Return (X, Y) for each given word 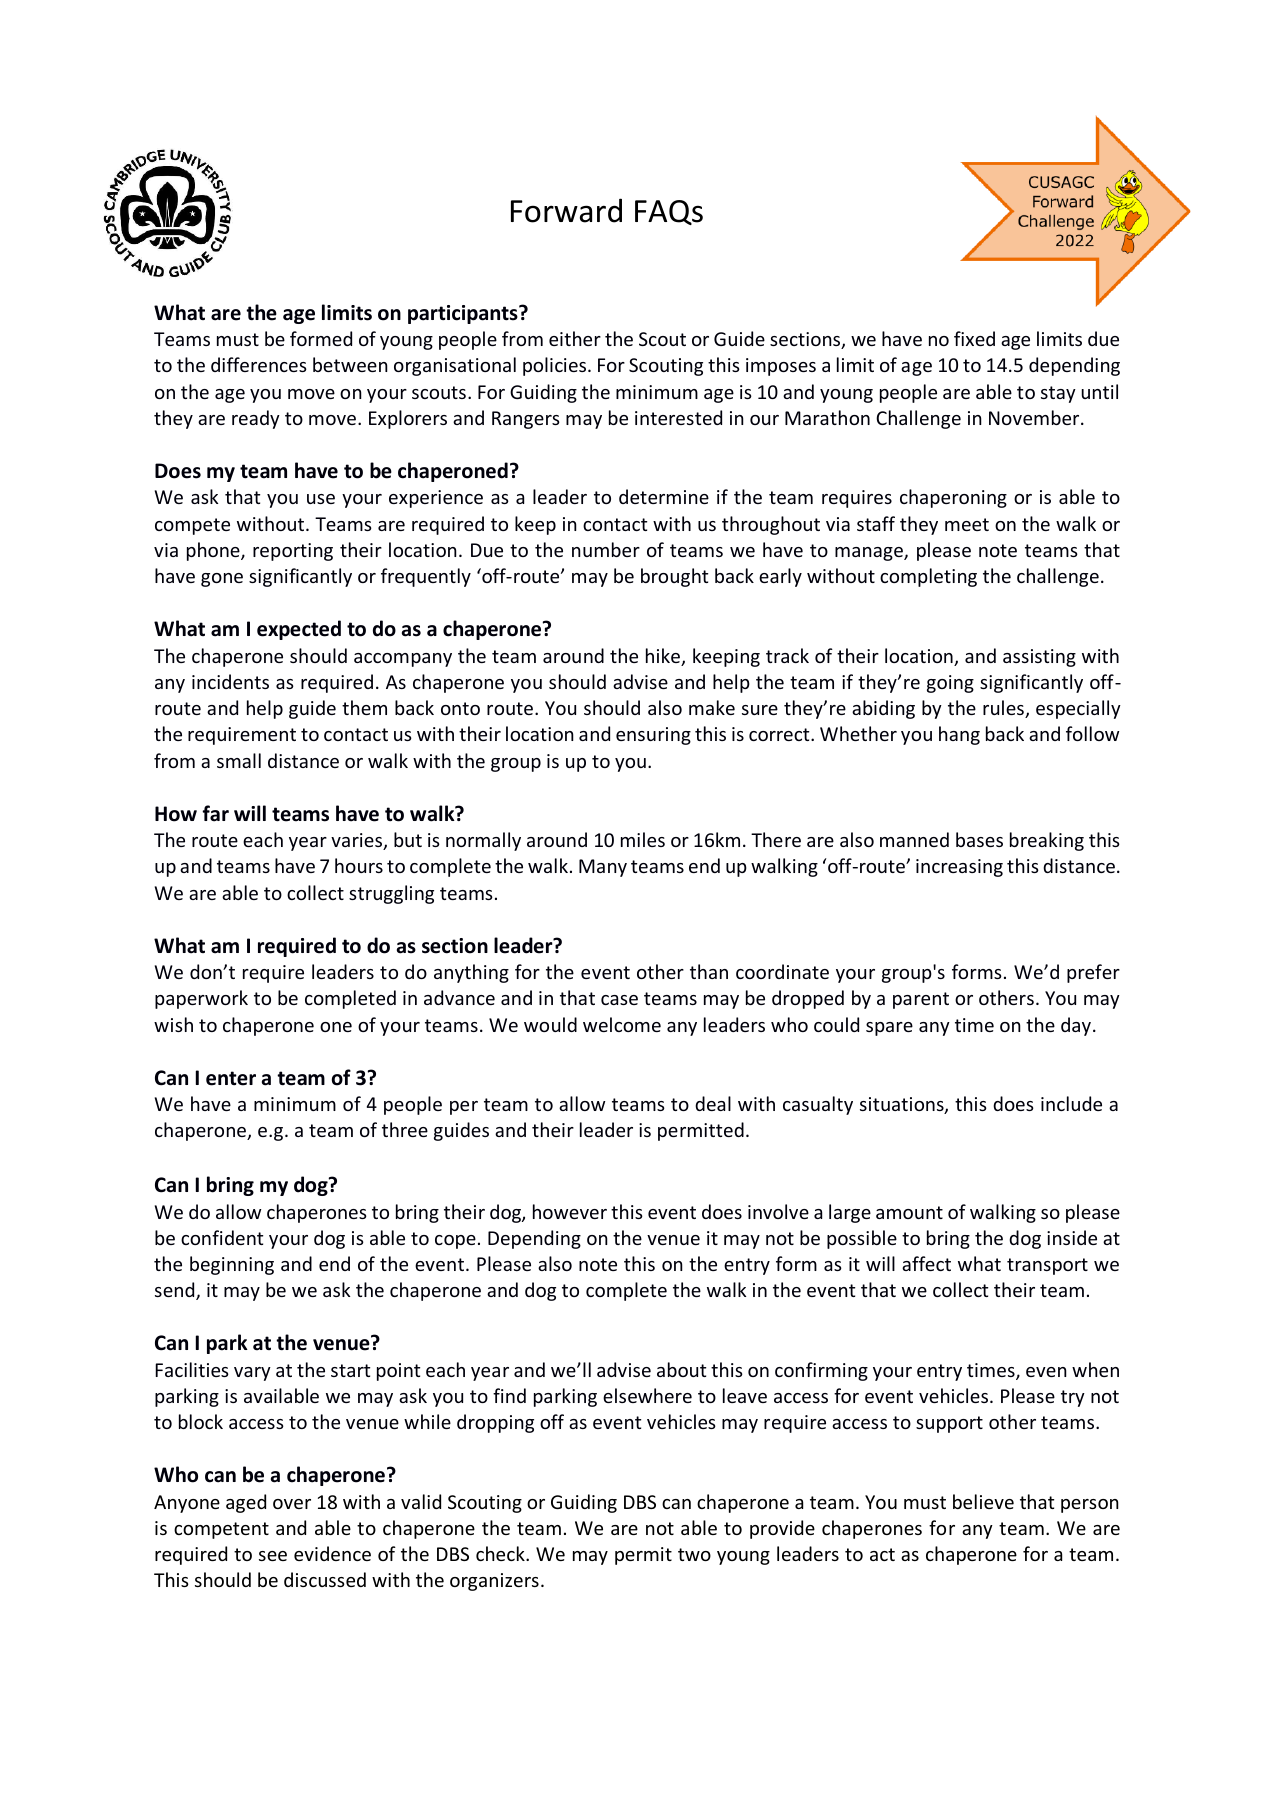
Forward (566, 210)
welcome (622, 1024)
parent (921, 1000)
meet (967, 524)
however (570, 1211)
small (239, 760)
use (321, 499)
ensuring (653, 736)
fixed (974, 338)
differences (259, 364)
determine (664, 496)
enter (231, 1078)
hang (959, 735)
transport (1047, 1266)
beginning (232, 1265)
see (273, 1556)
